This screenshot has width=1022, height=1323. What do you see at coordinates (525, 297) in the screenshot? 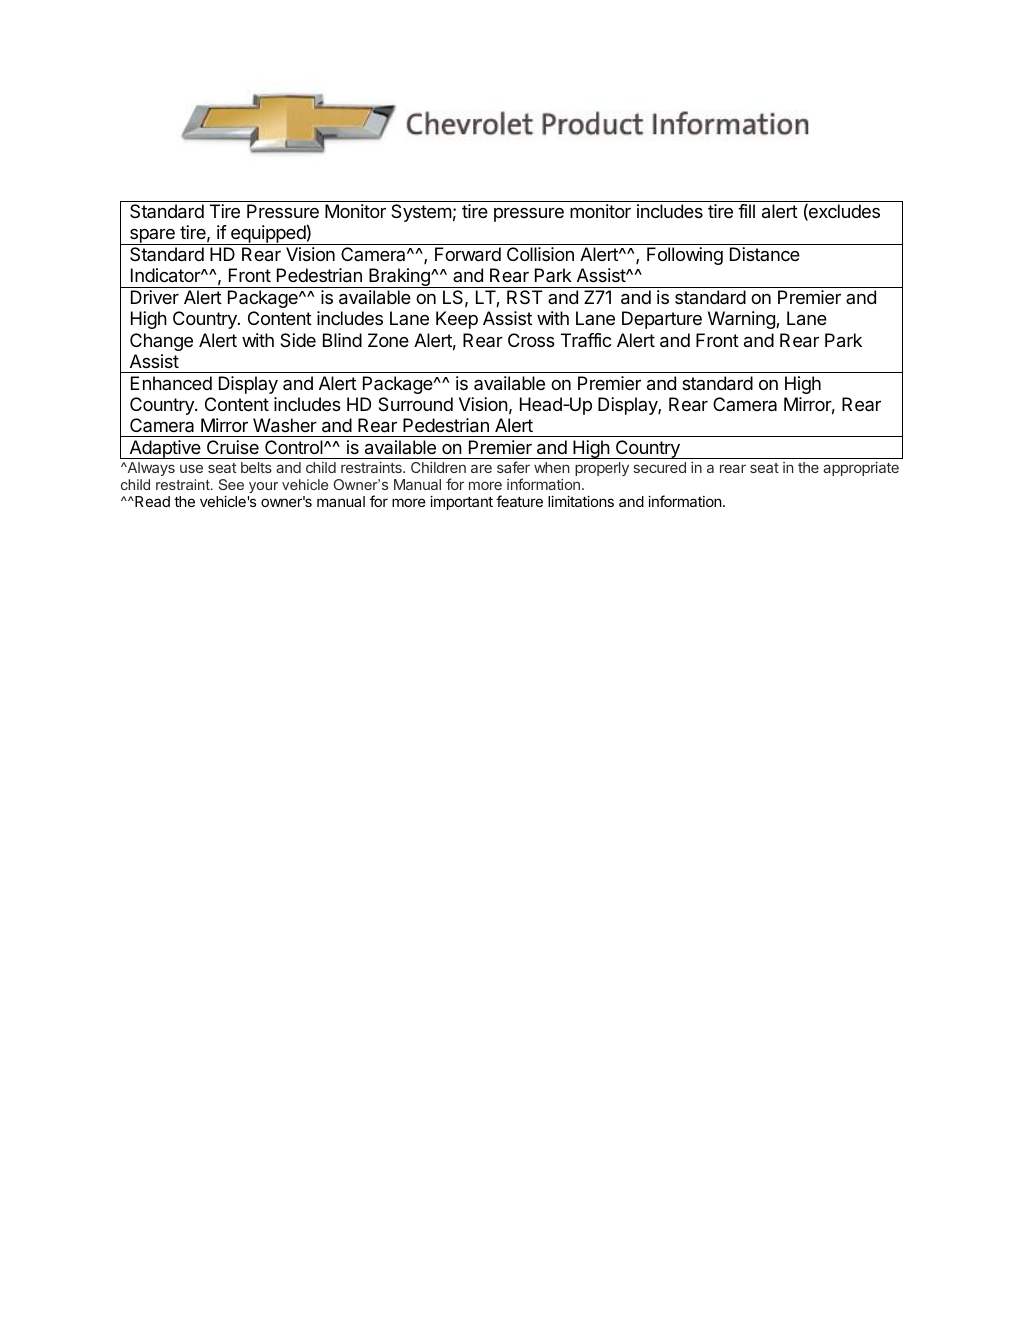
I see `RST` at bounding box center [525, 297].
